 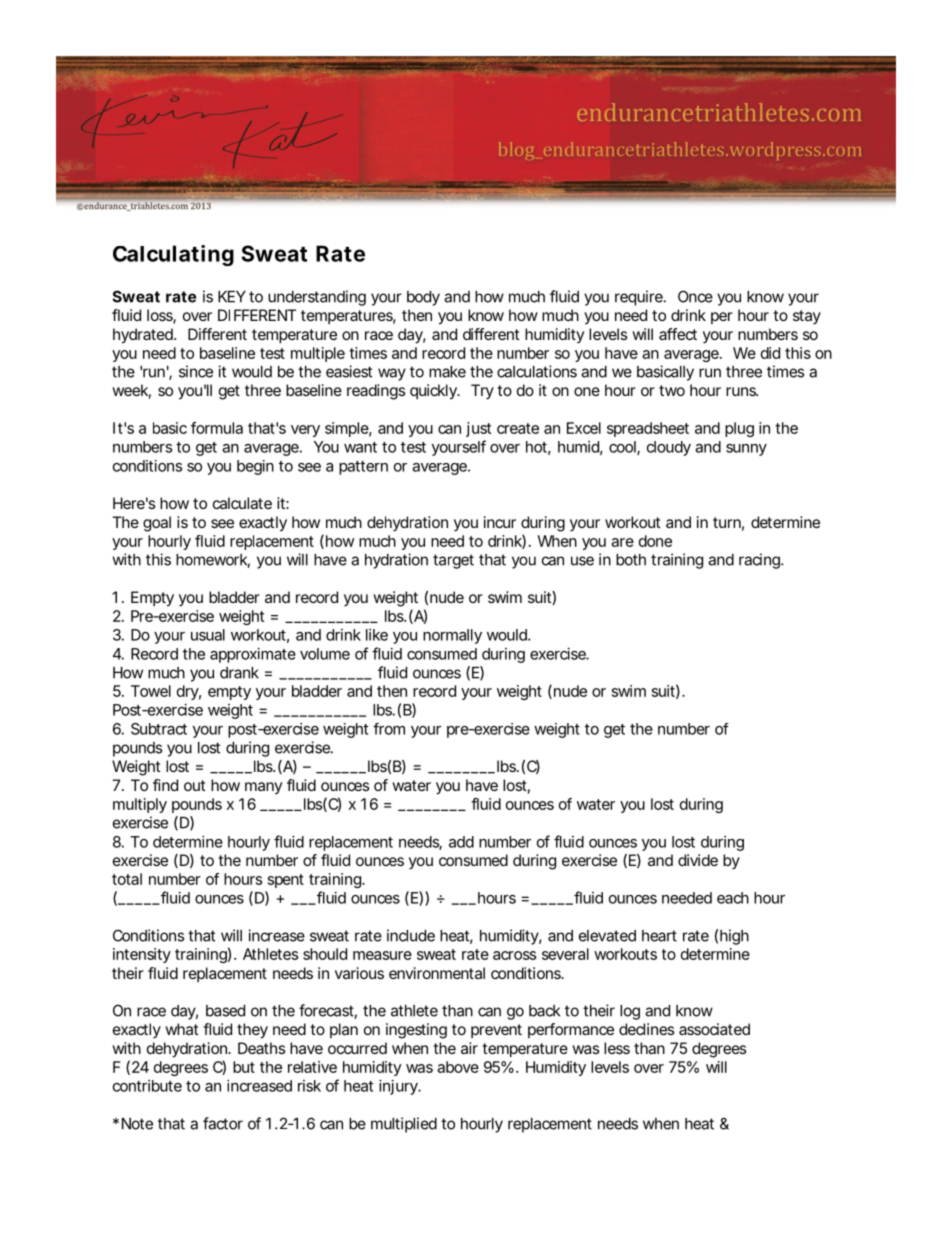 I want to click on usual, so click(x=208, y=635).
